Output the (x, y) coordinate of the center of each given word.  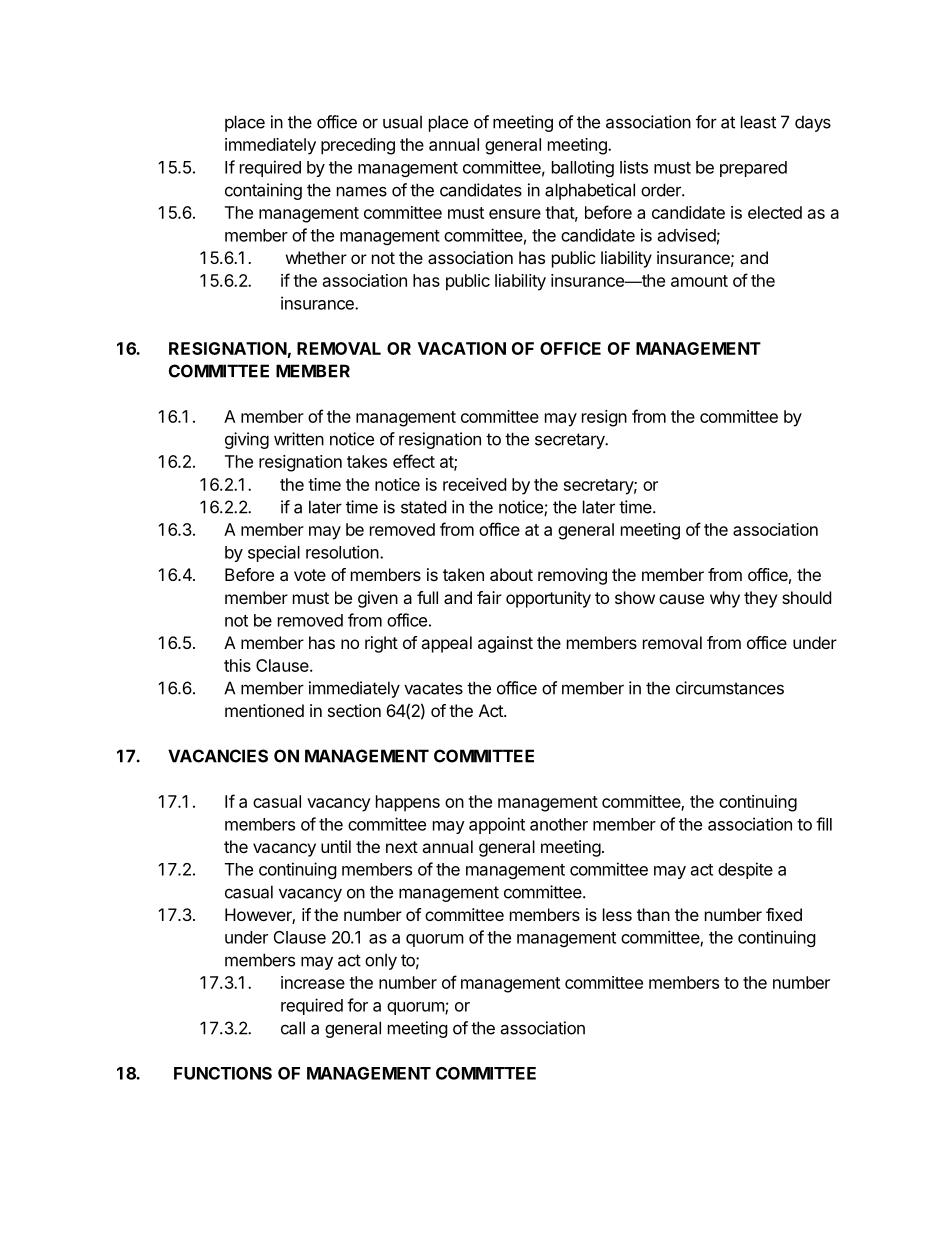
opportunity (548, 599)
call (293, 1028)
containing (263, 191)
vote (310, 575)
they (760, 599)
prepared (753, 169)
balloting (583, 168)
